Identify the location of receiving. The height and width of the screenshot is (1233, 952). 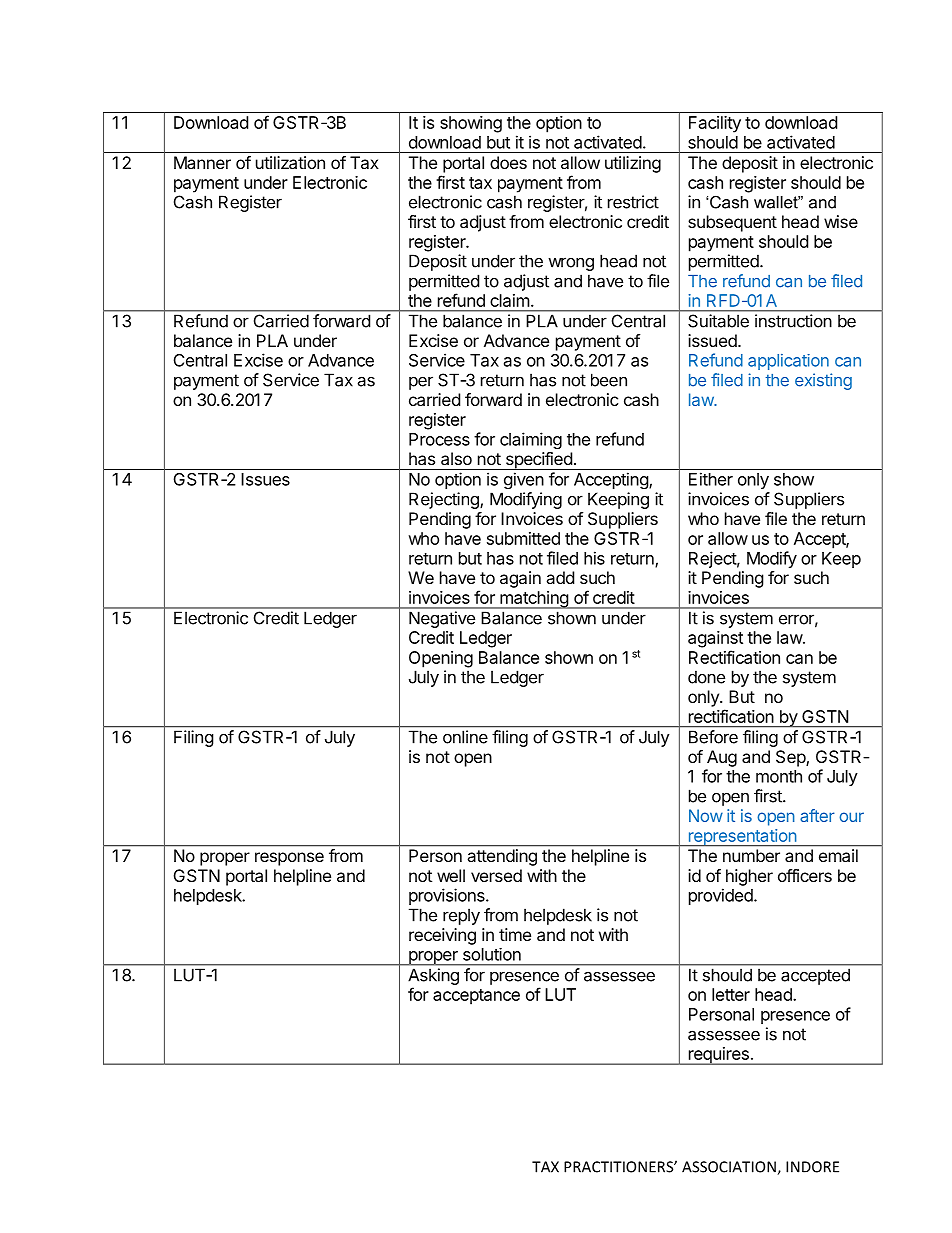
(442, 936).
